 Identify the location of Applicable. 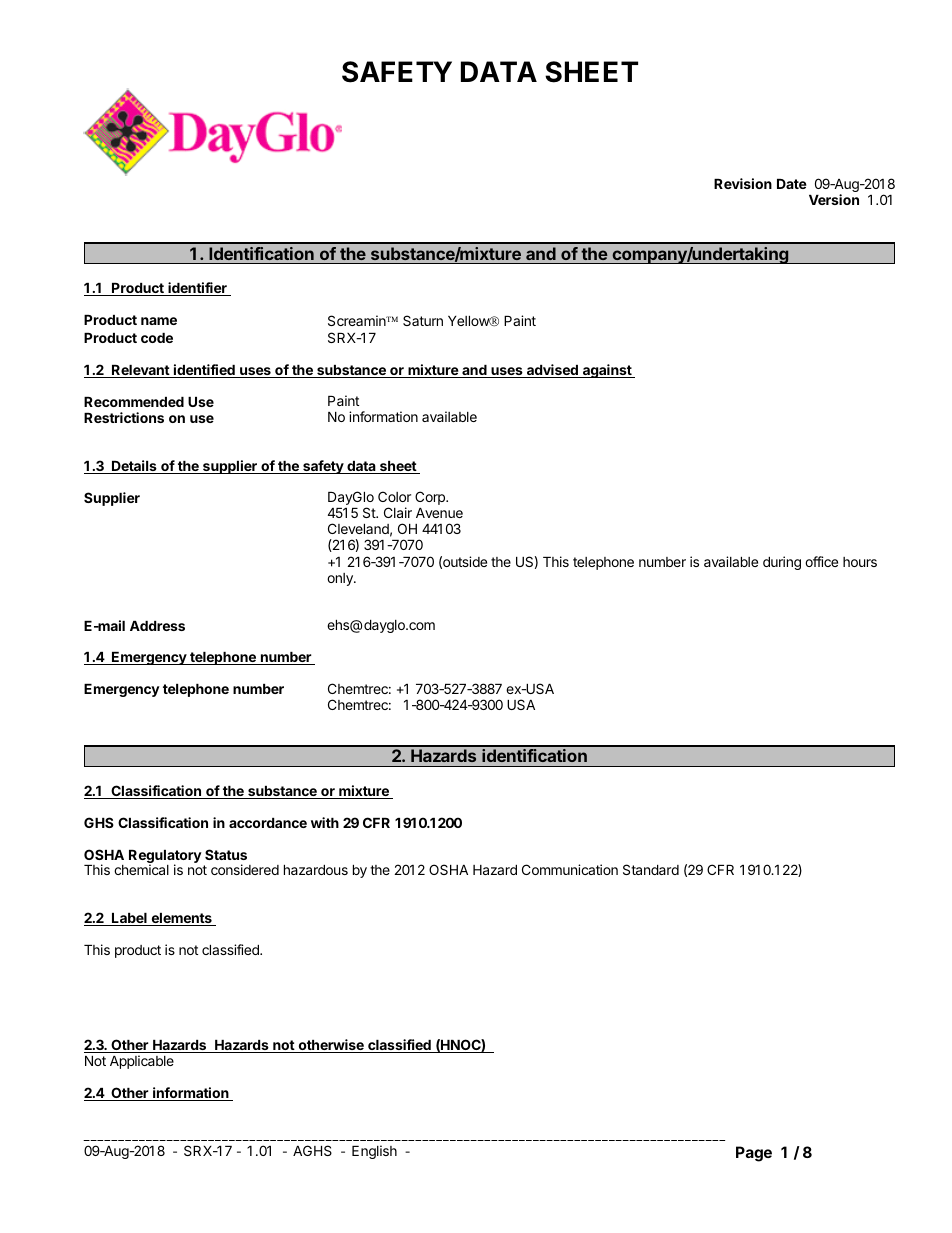
(142, 1062).
